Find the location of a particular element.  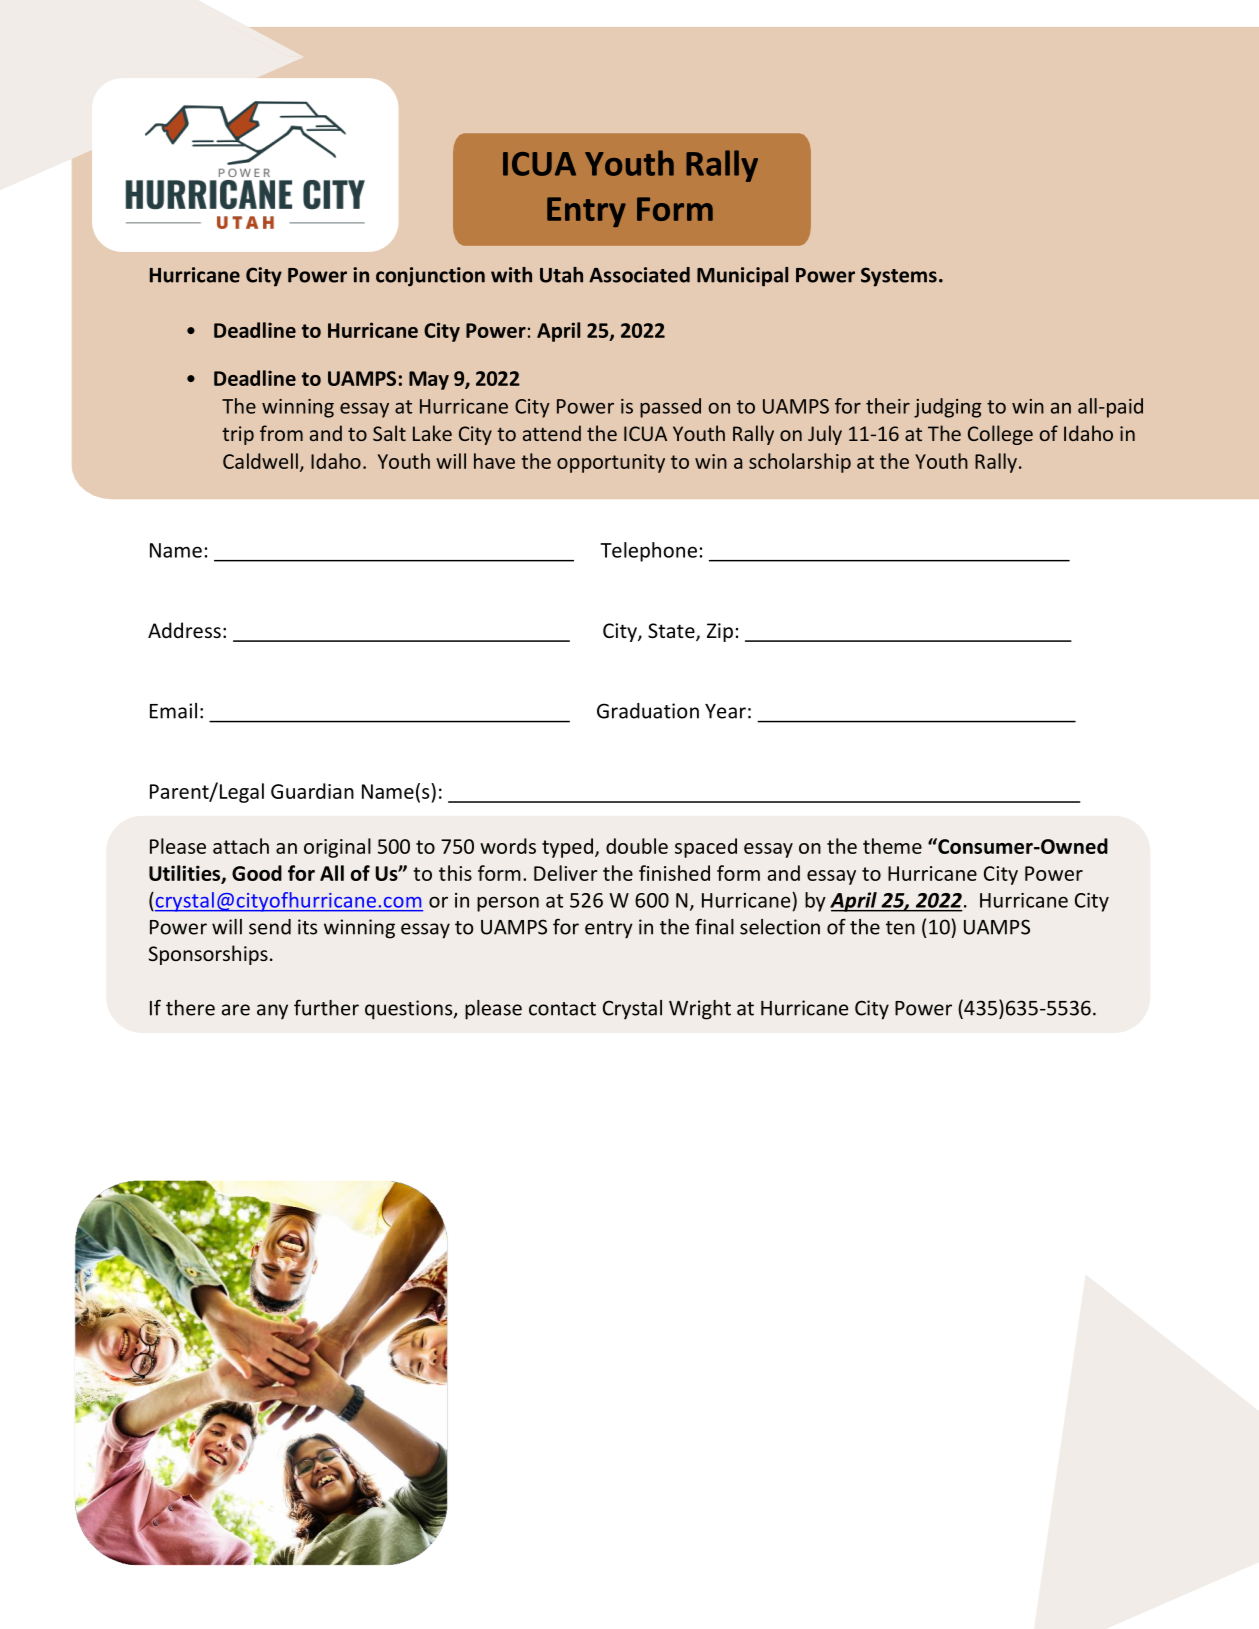

Systems is located at coordinates (899, 277).
